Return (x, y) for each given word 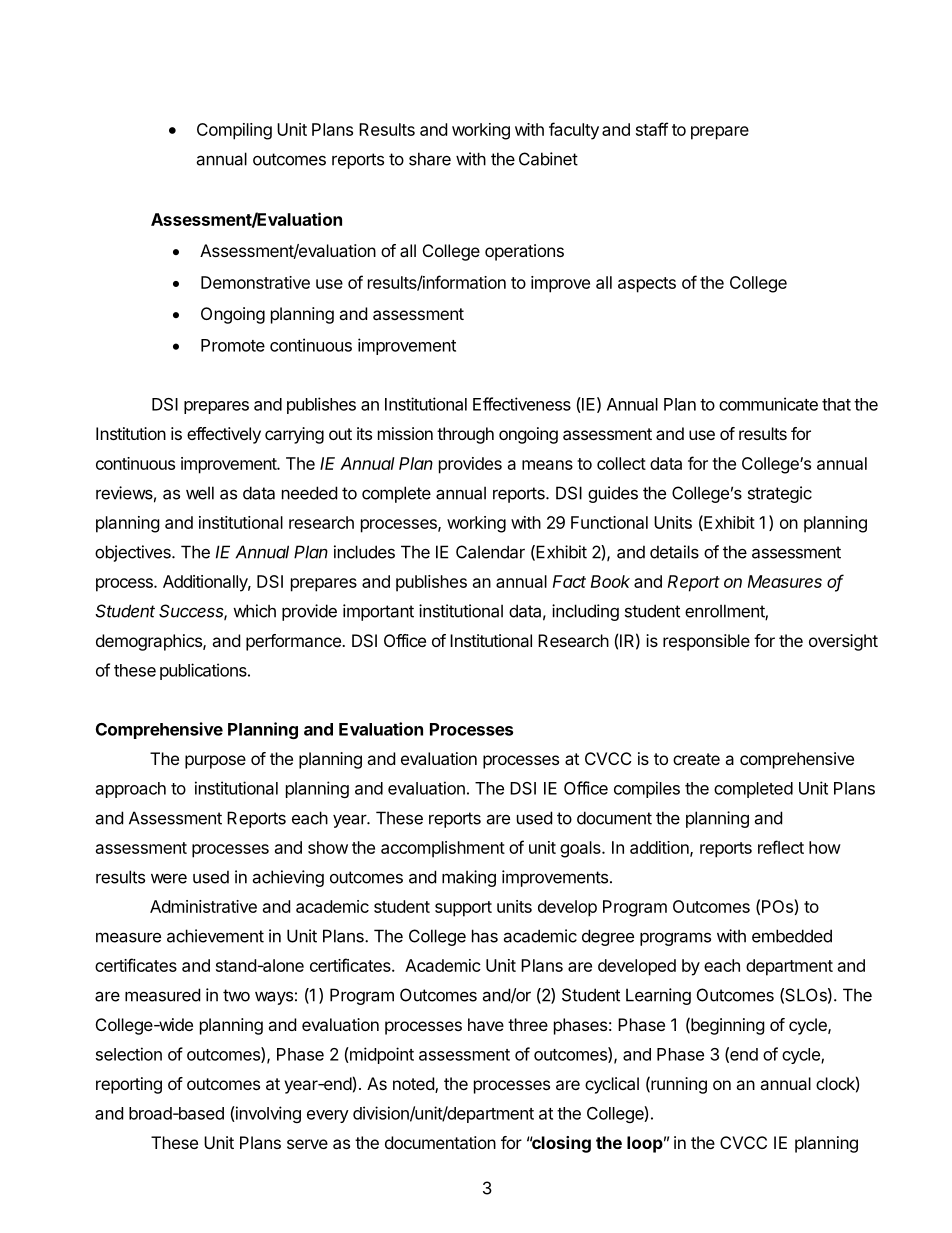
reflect (781, 847)
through (465, 435)
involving (267, 1114)
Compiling (234, 131)
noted (414, 1085)
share (430, 159)
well (200, 493)
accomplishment (443, 849)
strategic (780, 494)
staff (652, 129)
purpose (215, 762)
